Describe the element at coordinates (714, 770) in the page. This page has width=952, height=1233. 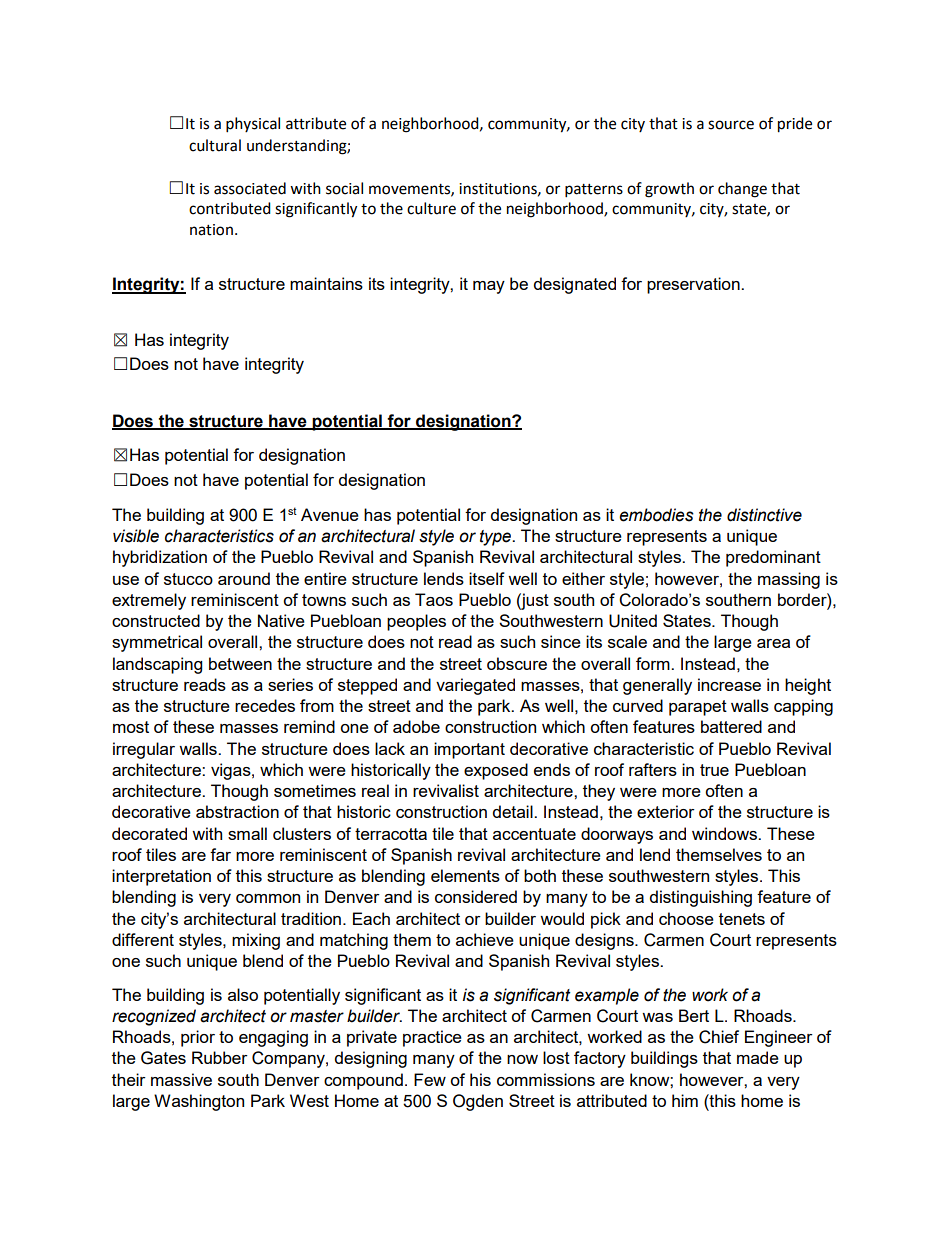
I see `true` at that location.
